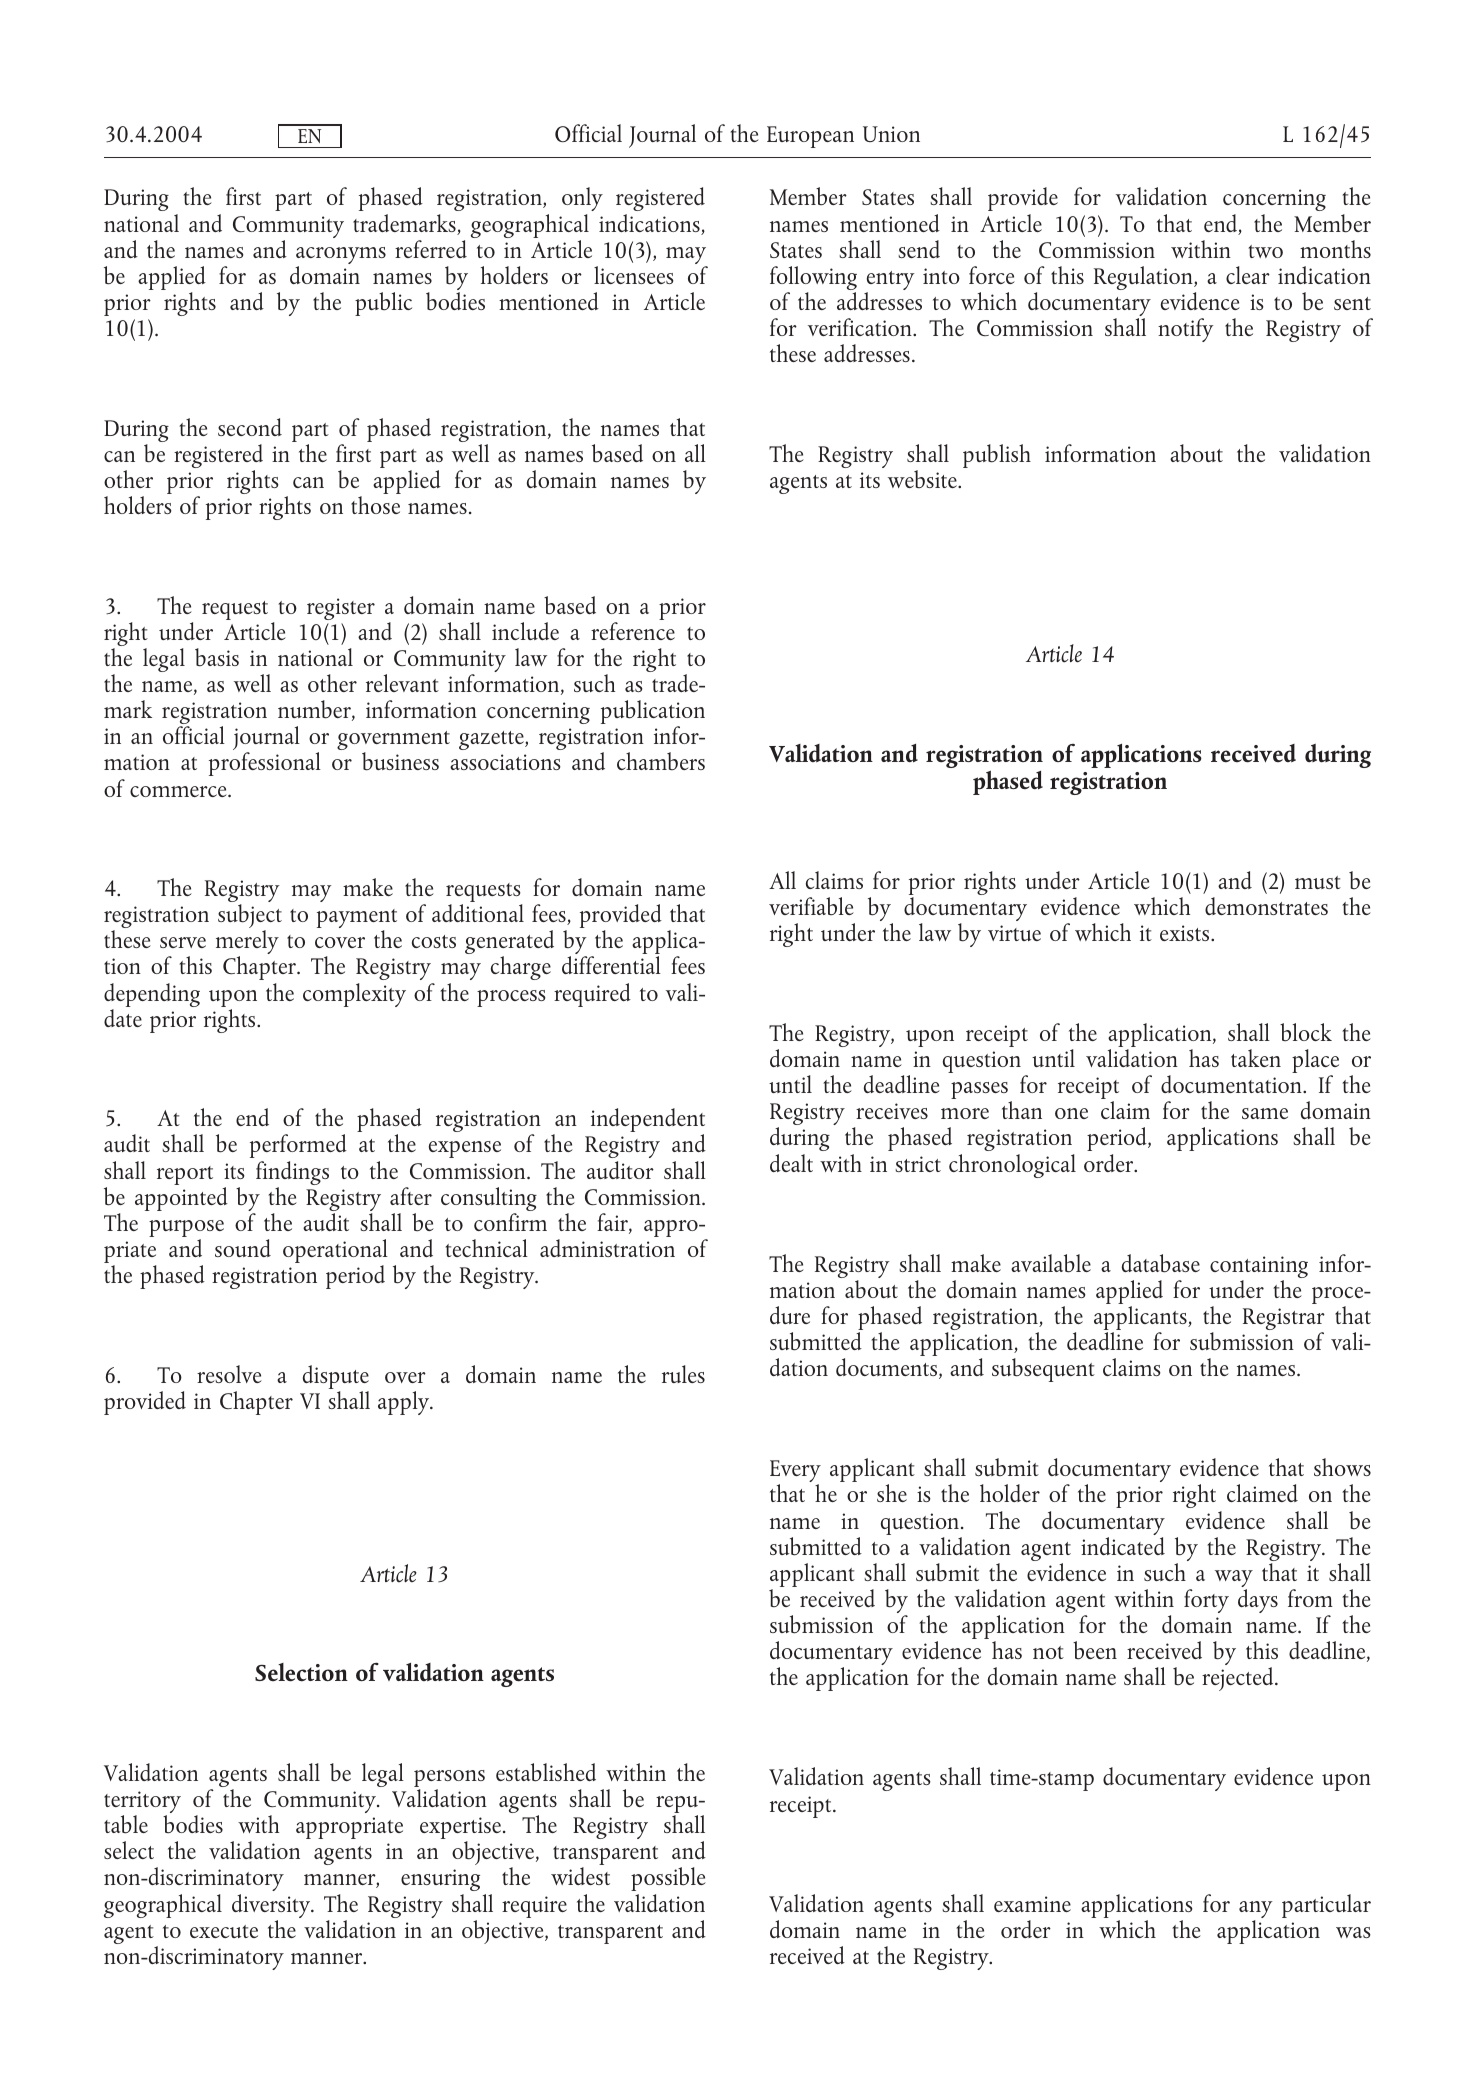 This page has height=2085, width=1476. Describe the element at coordinates (354, 995) in the page. I see `complexity` at that location.
